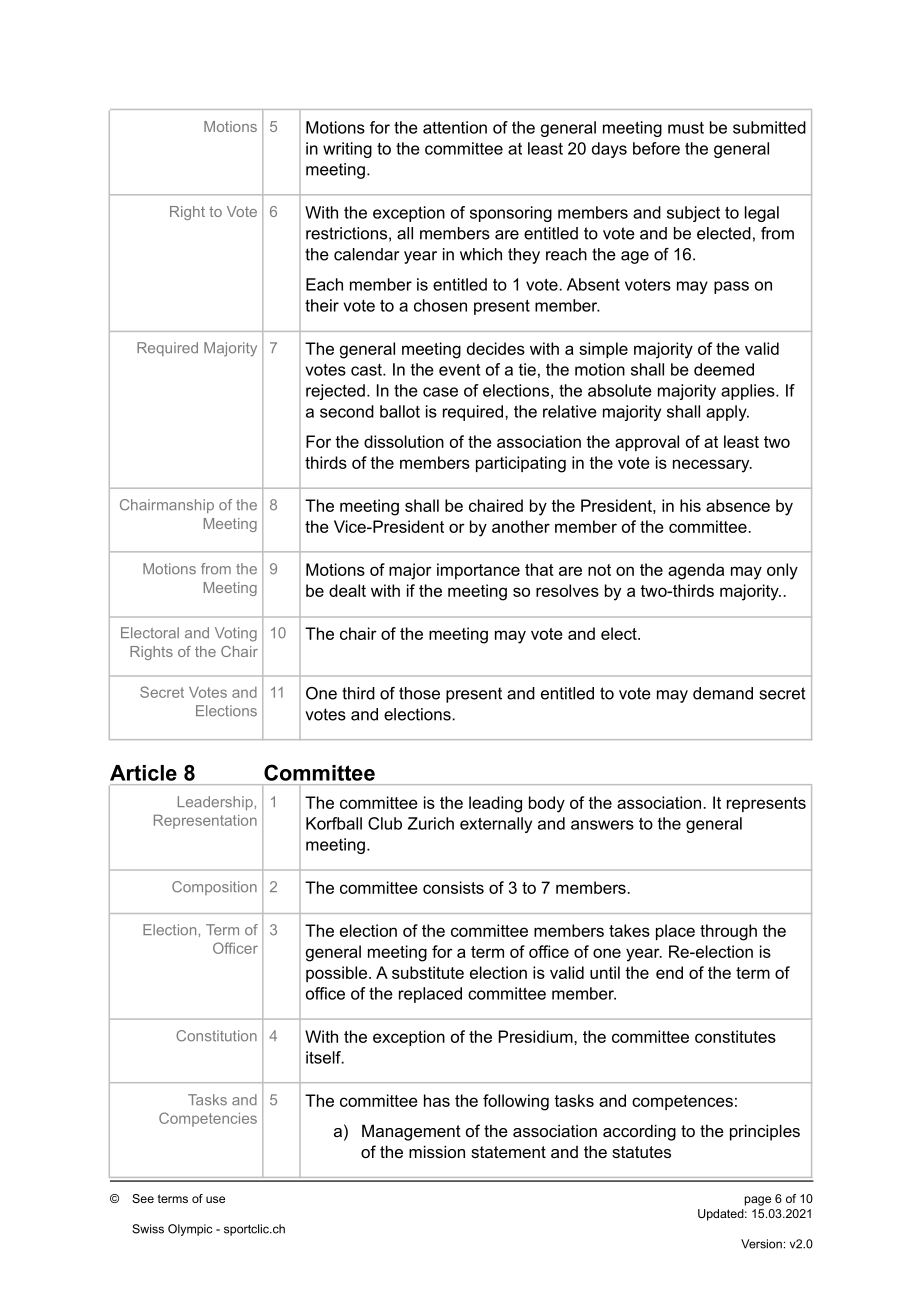 The image size is (924, 1307). I want to click on mission, so click(437, 1151).
